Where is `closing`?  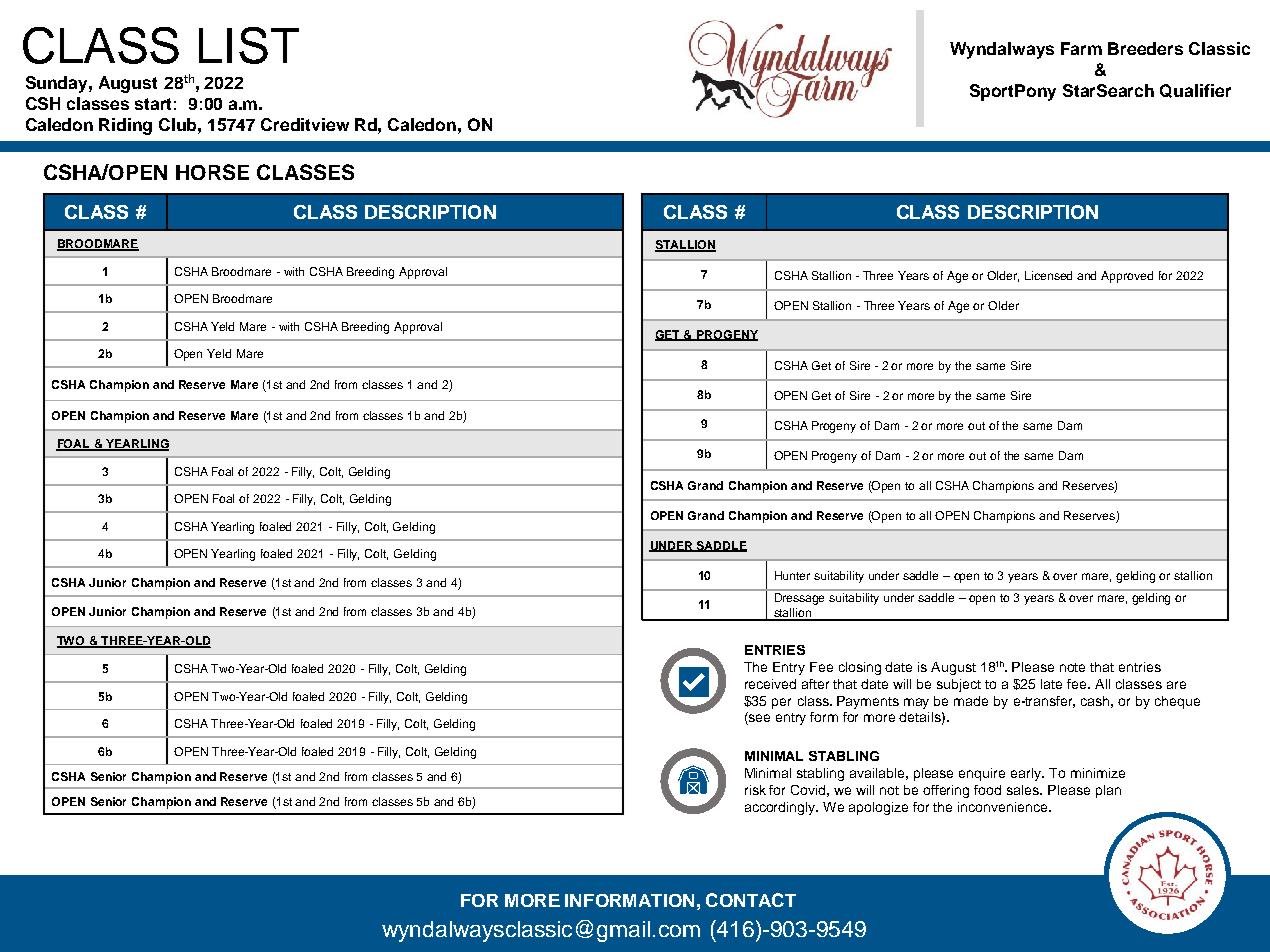 closing is located at coordinates (860, 668).
